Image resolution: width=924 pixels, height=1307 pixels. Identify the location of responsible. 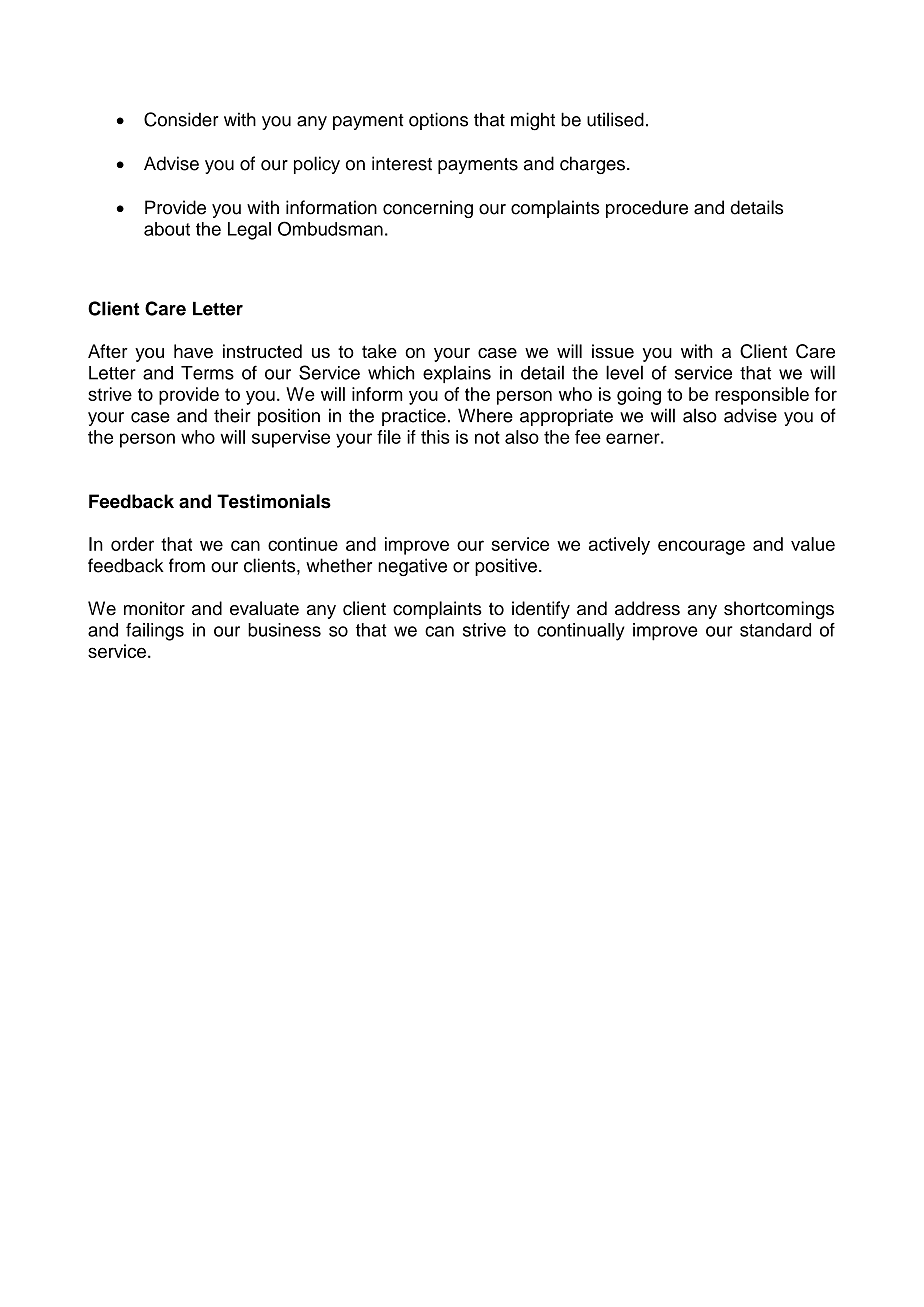
(762, 396).
